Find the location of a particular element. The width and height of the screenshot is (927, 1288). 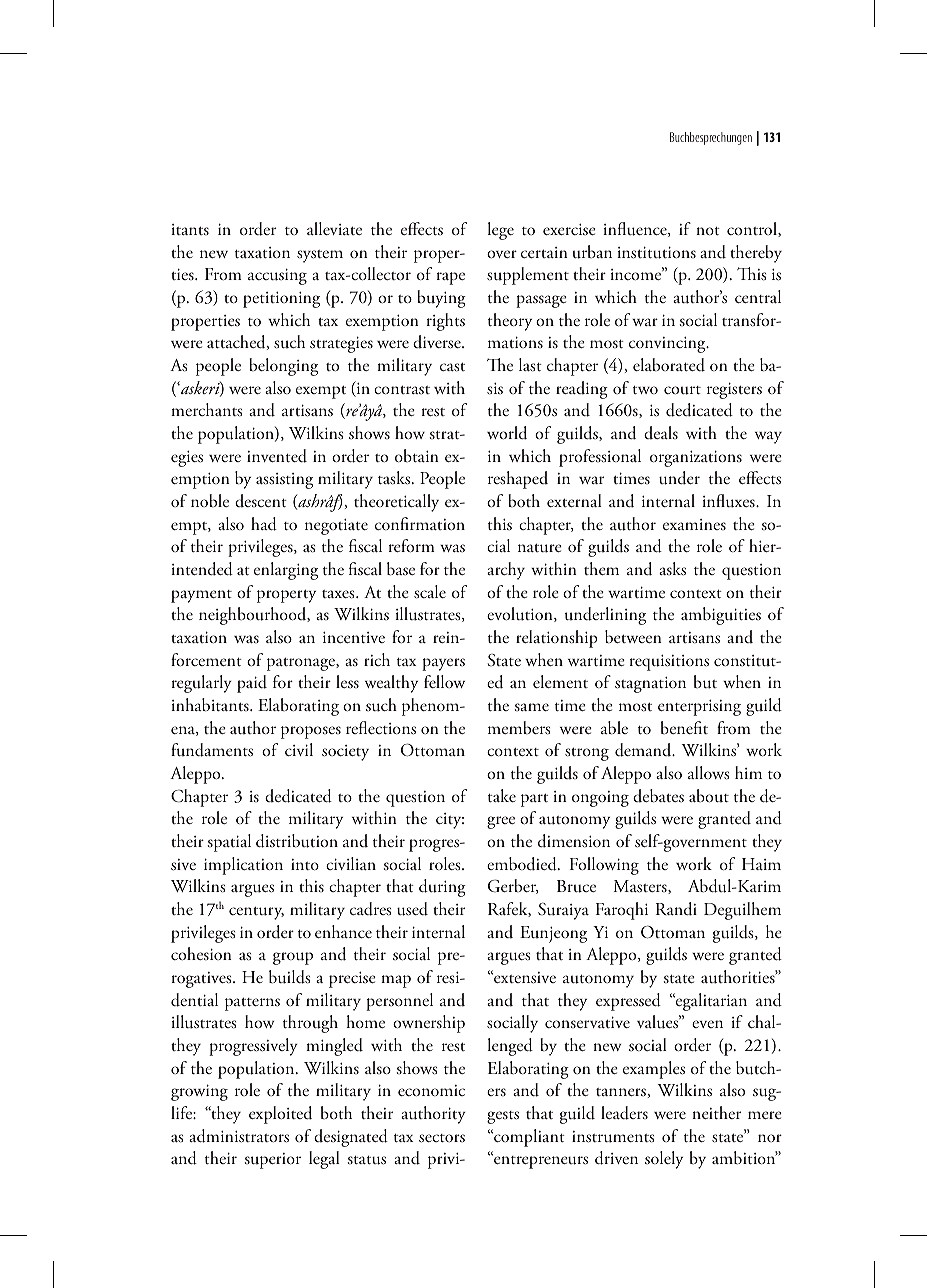

not is located at coordinates (708, 231).
